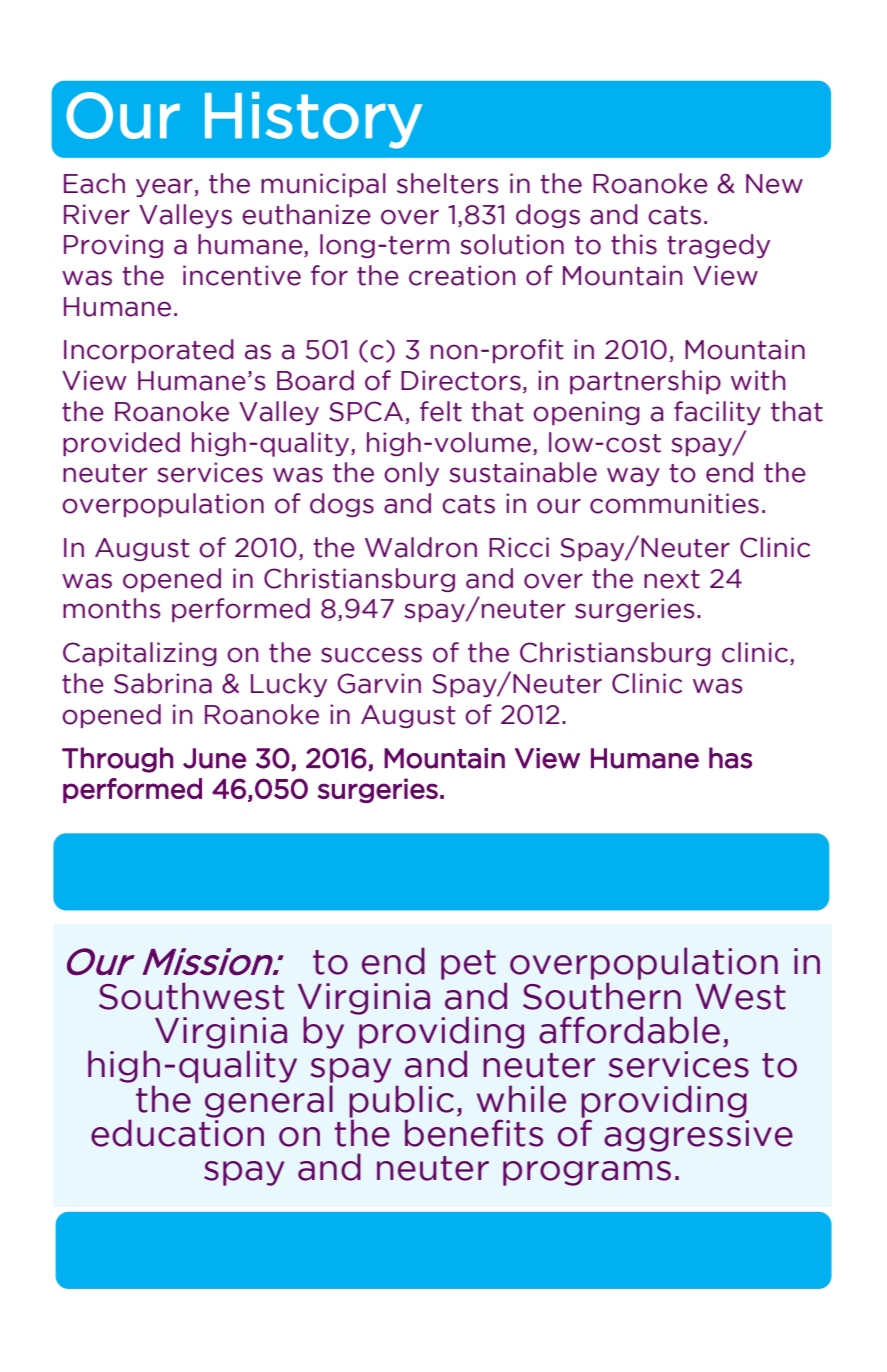 This image has height=1372, width=887. What do you see at coordinates (140, 654) in the image?
I see `Capitalizing` at bounding box center [140, 654].
